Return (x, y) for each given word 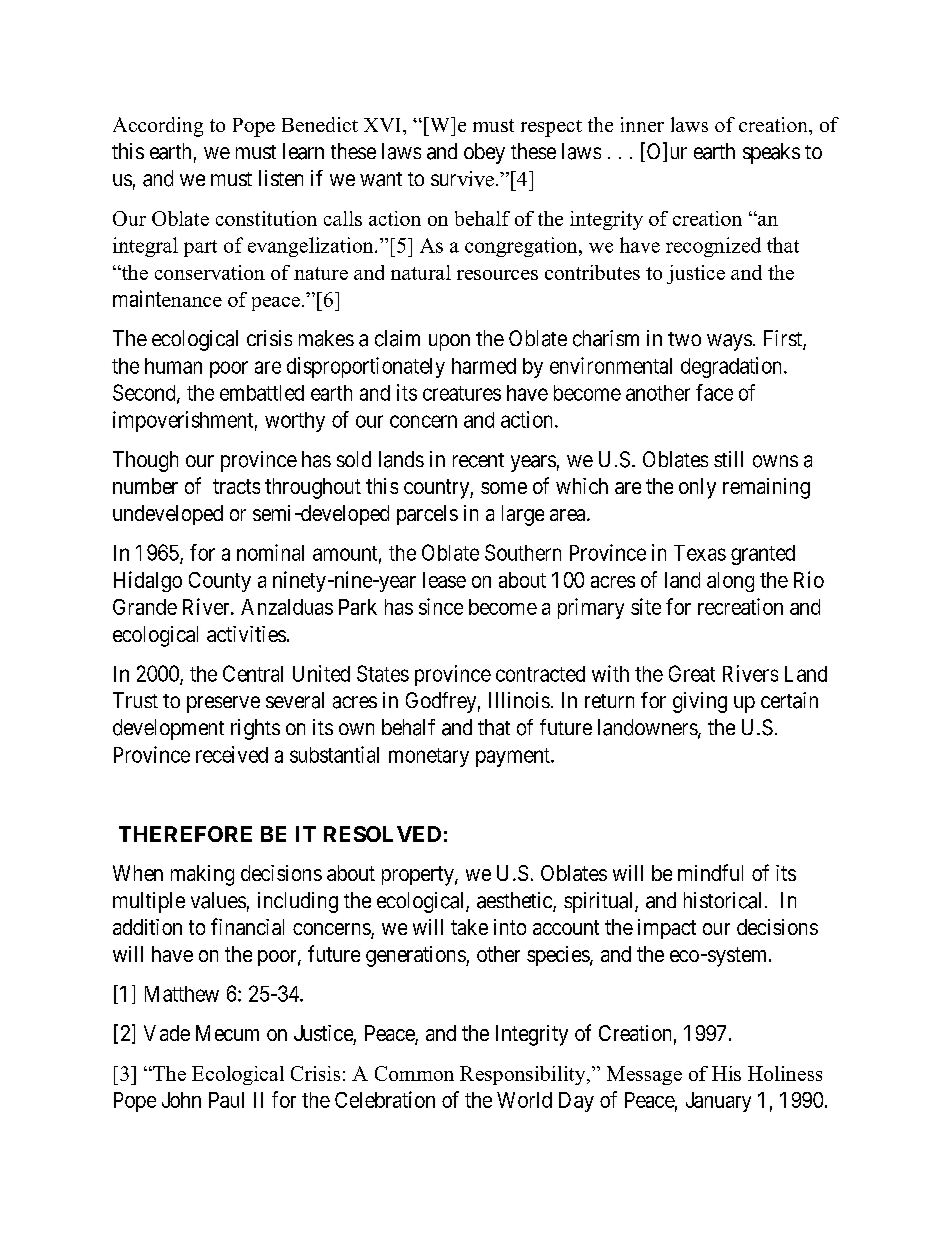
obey (484, 153)
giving (700, 702)
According (158, 127)
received (232, 754)
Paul (226, 1100)
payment (514, 757)
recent (478, 460)
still (728, 459)
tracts (236, 486)
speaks (771, 153)
